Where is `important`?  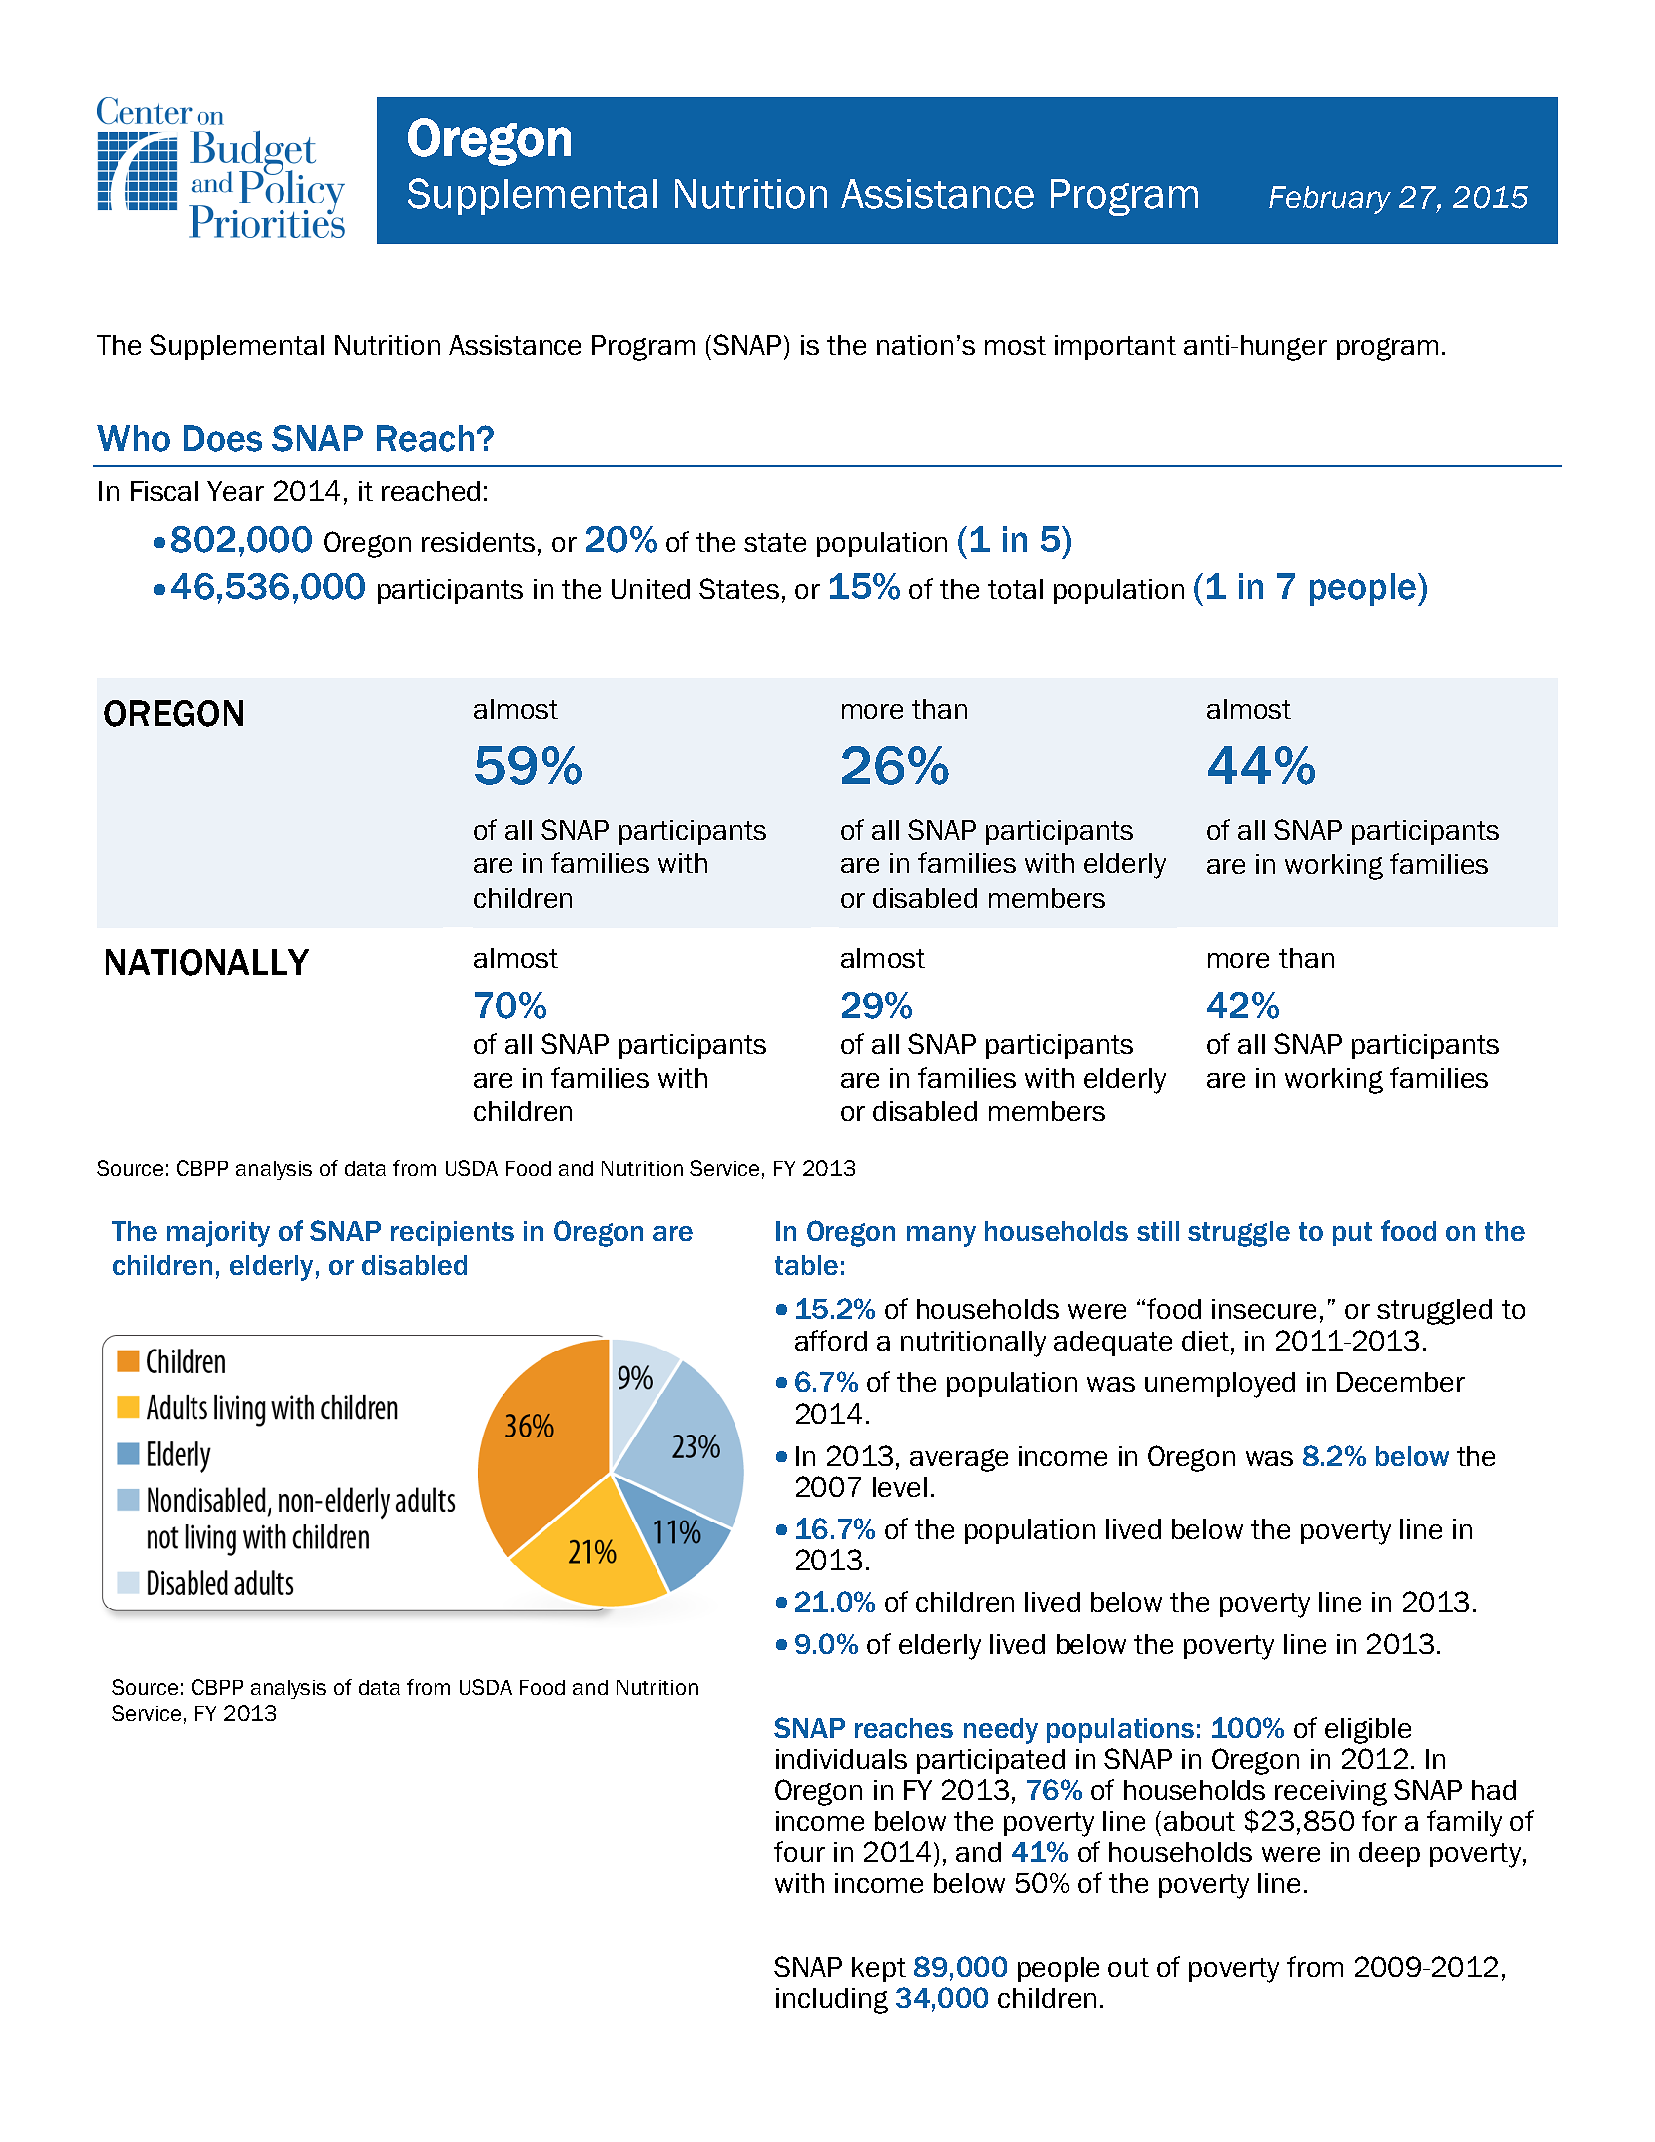
important is located at coordinates (1115, 347).
